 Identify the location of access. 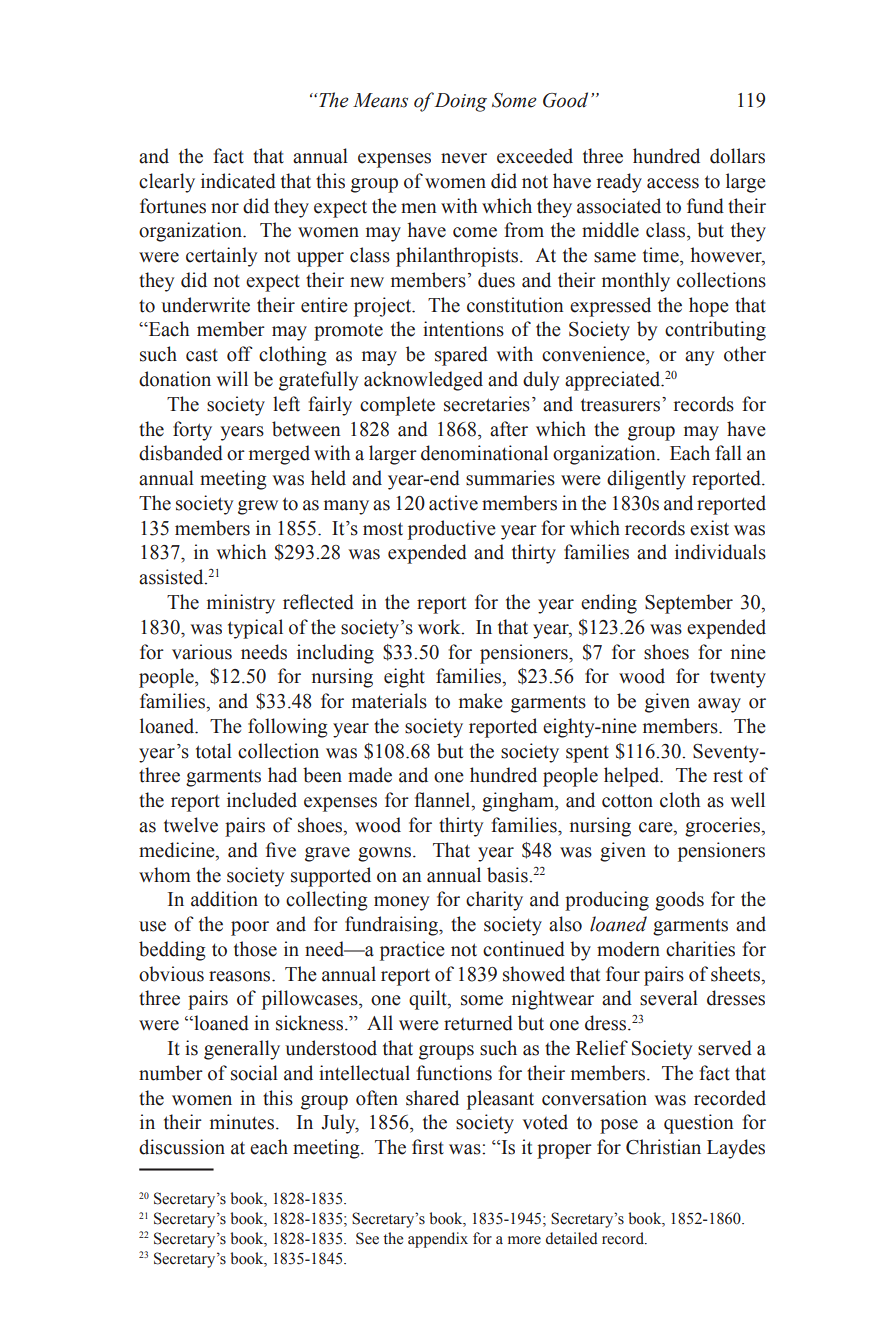
(673, 183).
